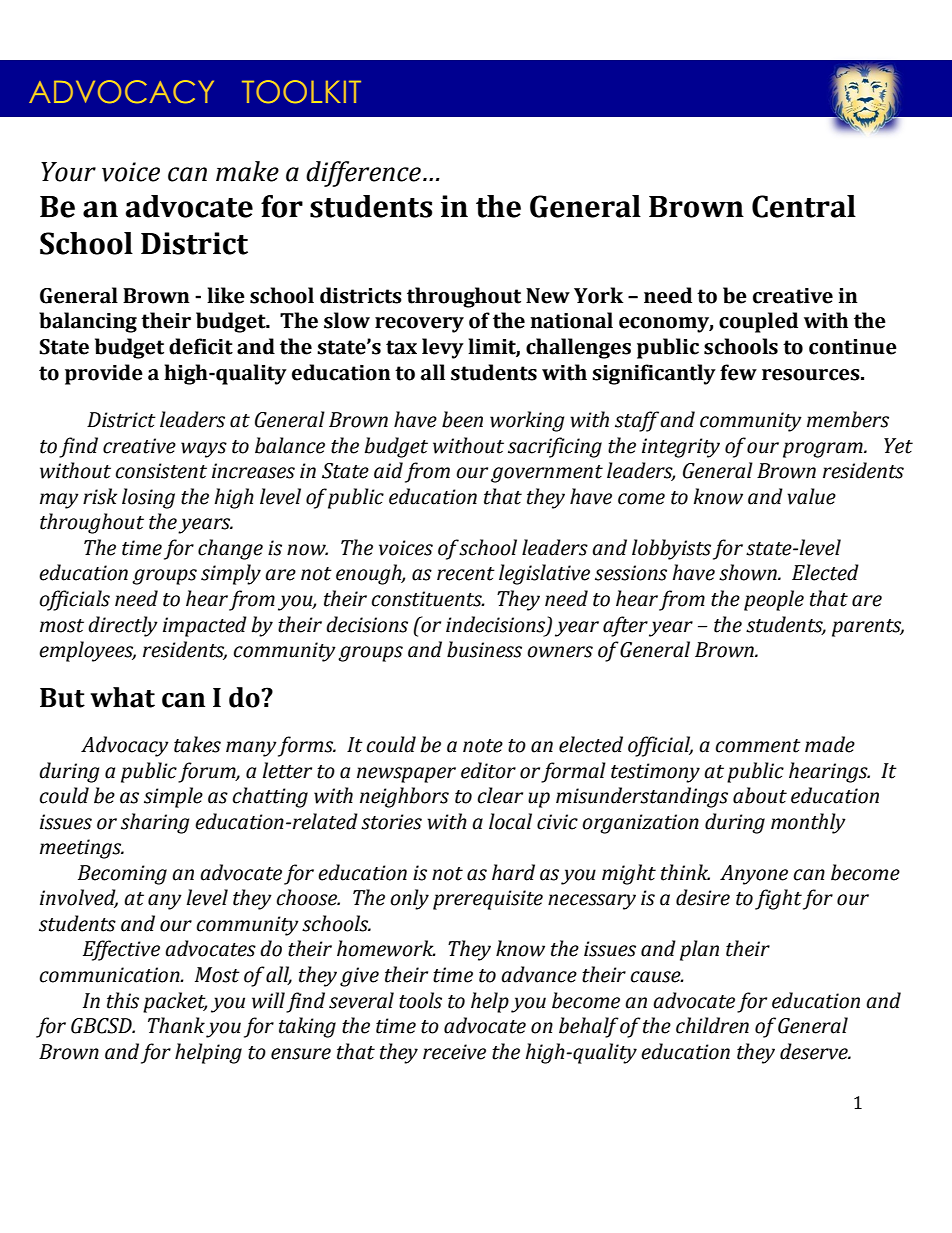 Image resolution: width=952 pixels, height=1233 pixels. I want to click on members, so click(848, 419).
